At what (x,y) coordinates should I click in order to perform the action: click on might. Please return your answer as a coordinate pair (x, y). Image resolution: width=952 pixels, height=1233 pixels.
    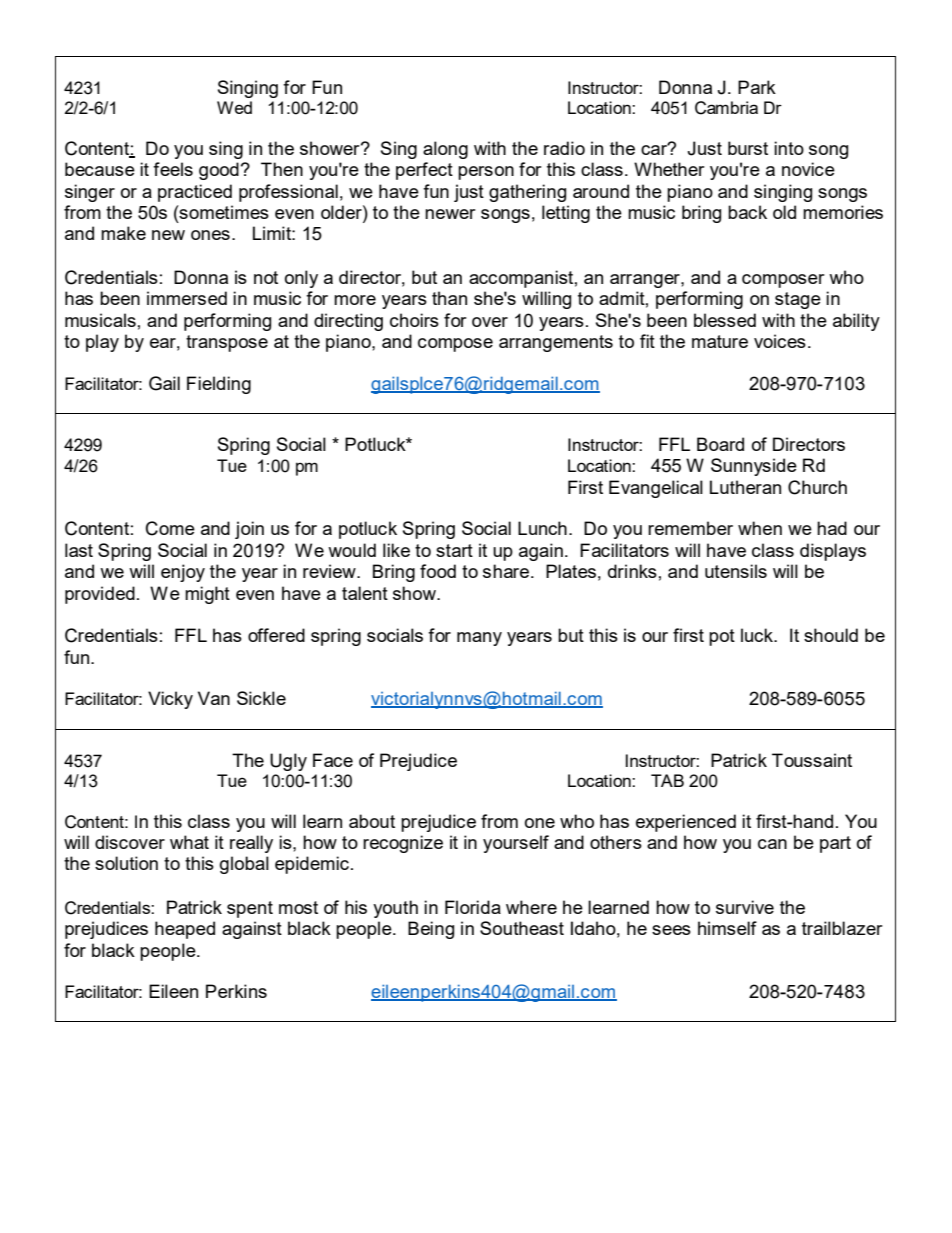
    Looking at the image, I should click on (207, 595).
